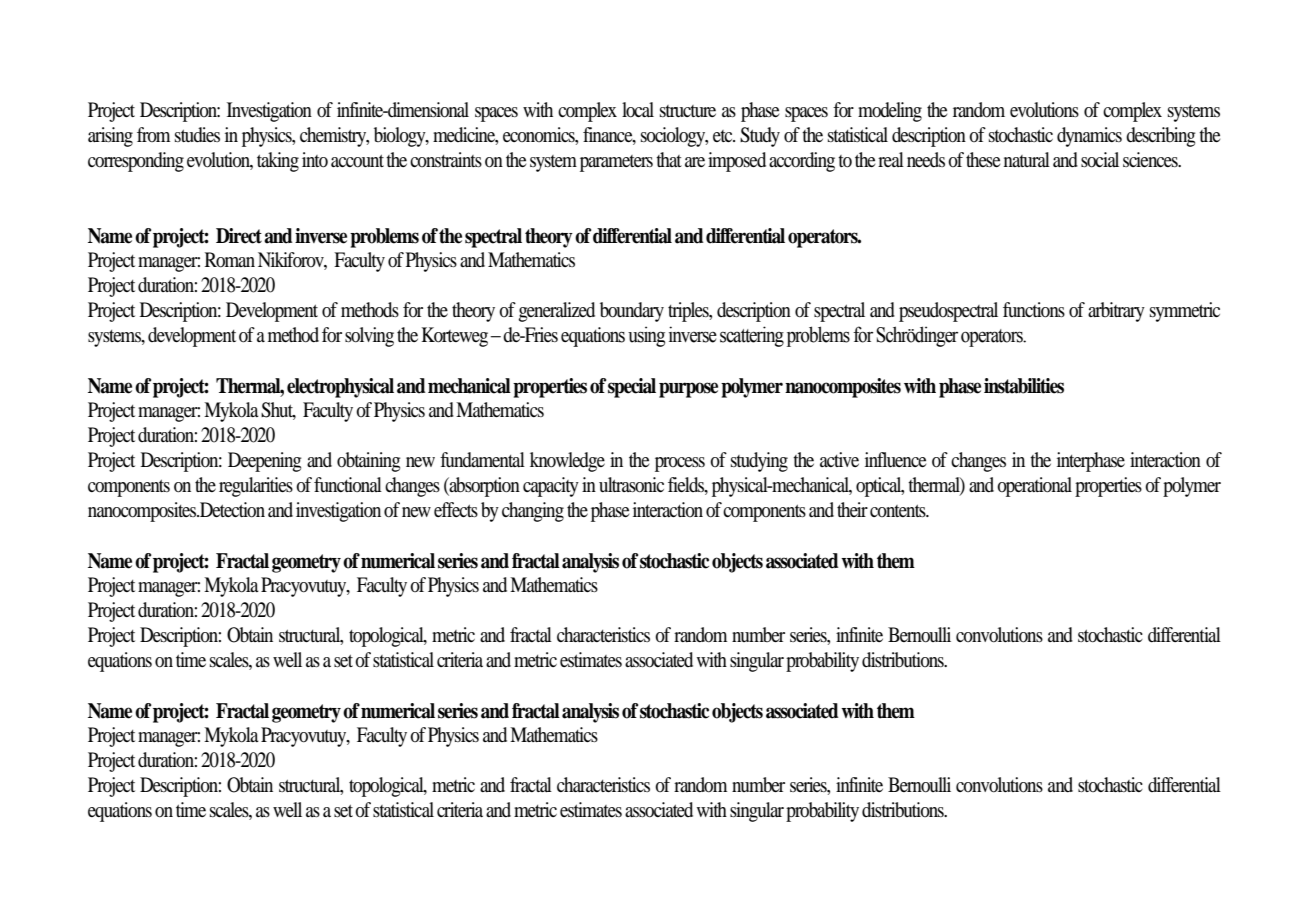 This screenshot has height=924, width=1308. What do you see at coordinates (197, 134) in the screenshot?
I see `studies` at bounding box center [197, 134].
